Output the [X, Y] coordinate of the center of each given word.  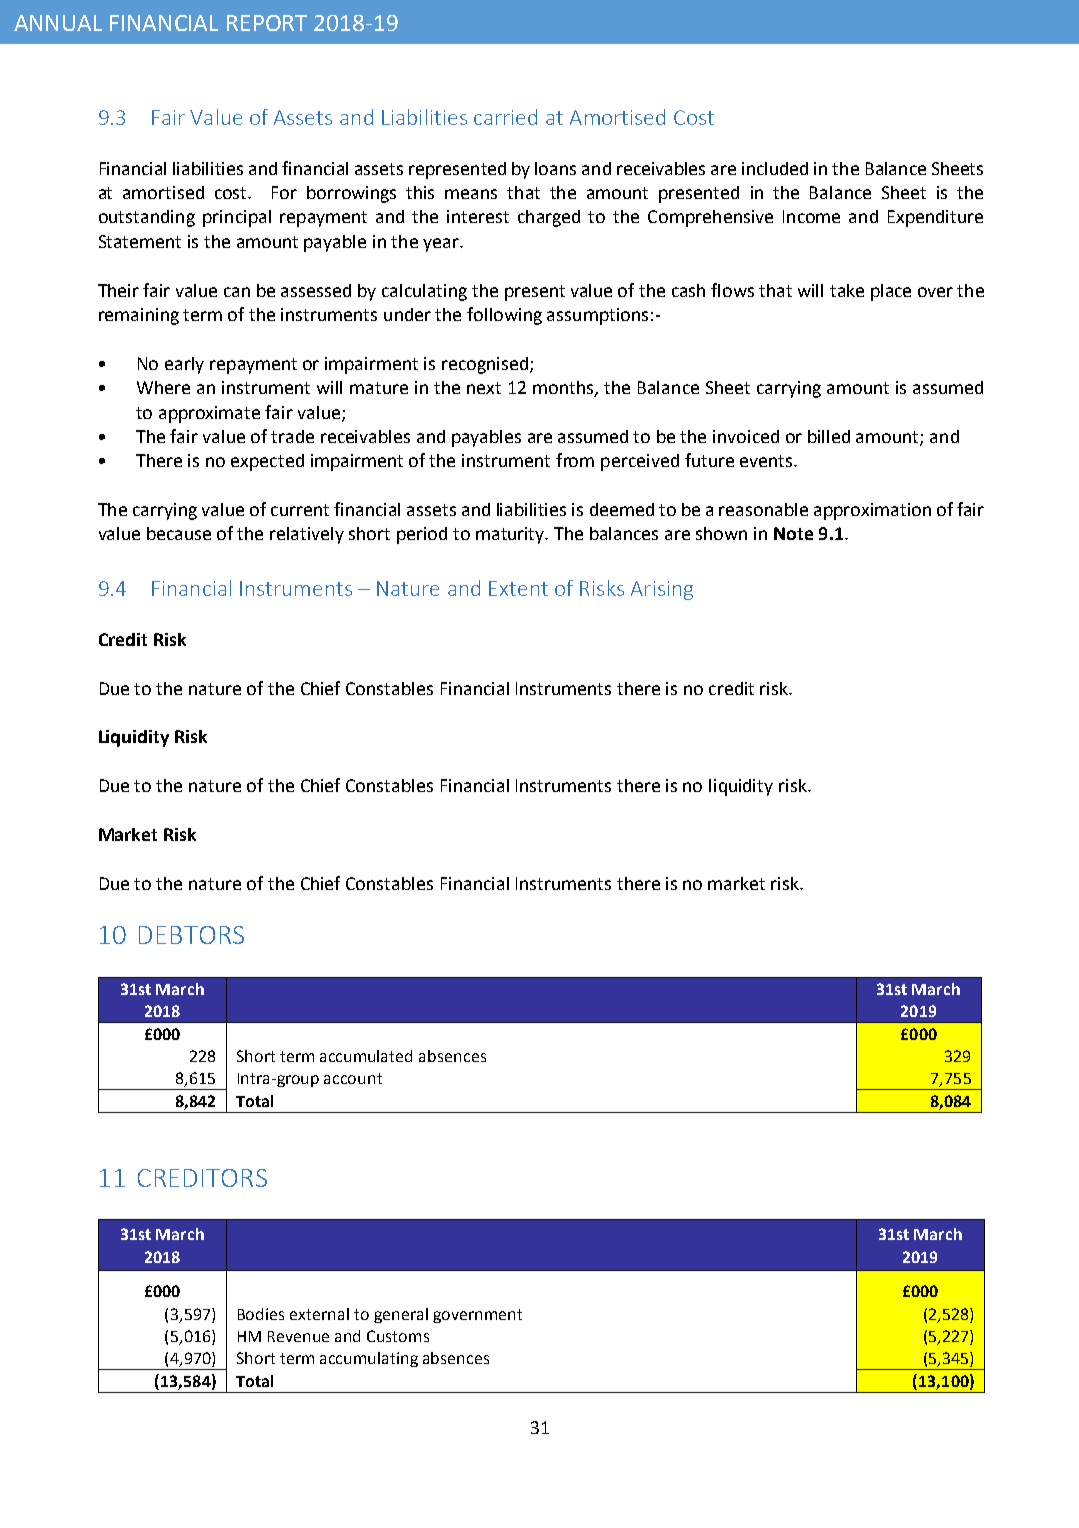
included [775, 168]
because [179, 533]
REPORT [267, 23]
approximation [872, 511]
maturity [511, 535]
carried [505, 117]
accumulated [366, 1056]
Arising [662, 590]
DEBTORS [191, 935]
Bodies [261, 1314]
